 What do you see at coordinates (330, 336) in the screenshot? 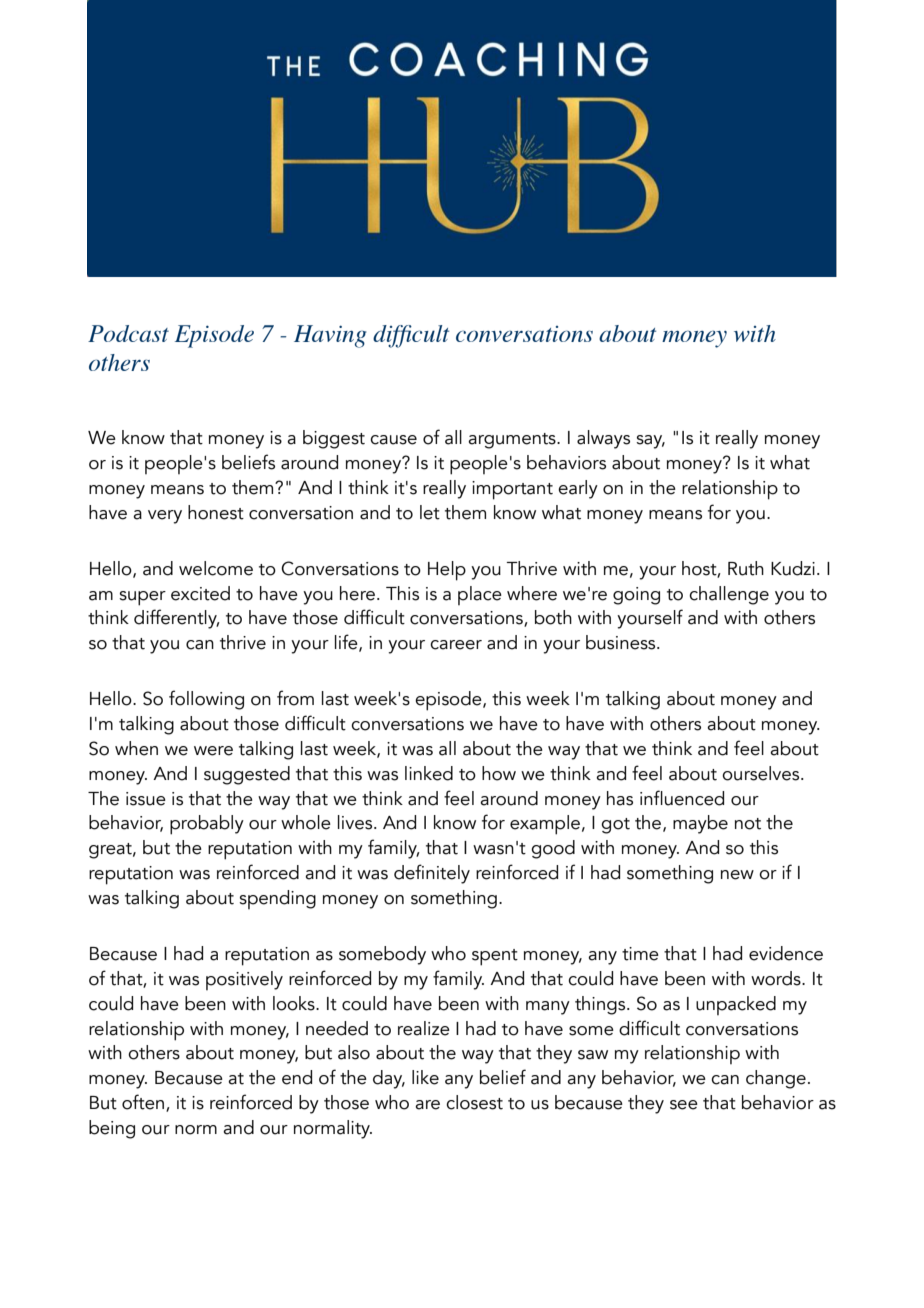
I see `Having` at bounding box center [330, 336].
